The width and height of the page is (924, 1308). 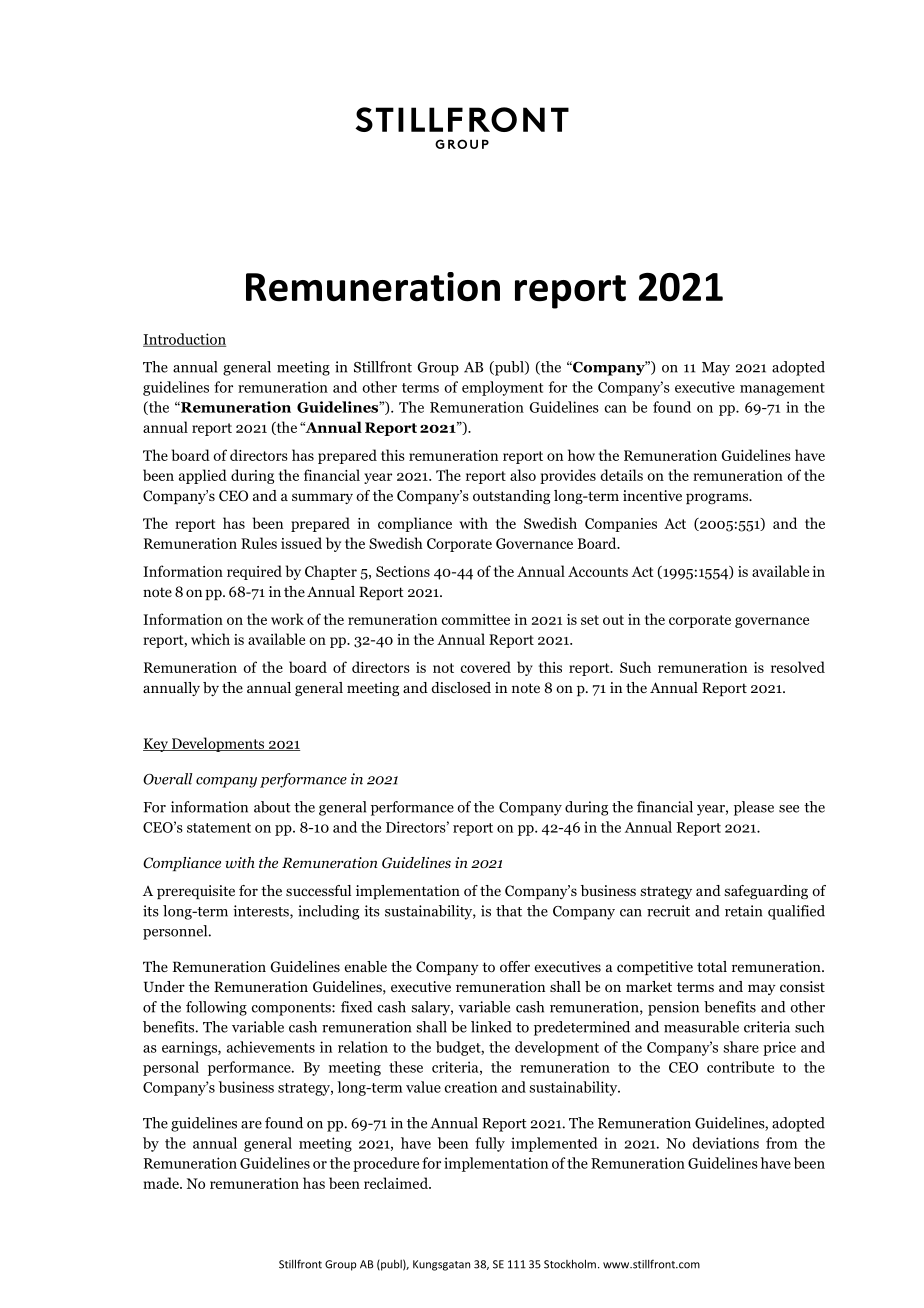 I want to click on Stockholm, so click(x=570, y=1264).
